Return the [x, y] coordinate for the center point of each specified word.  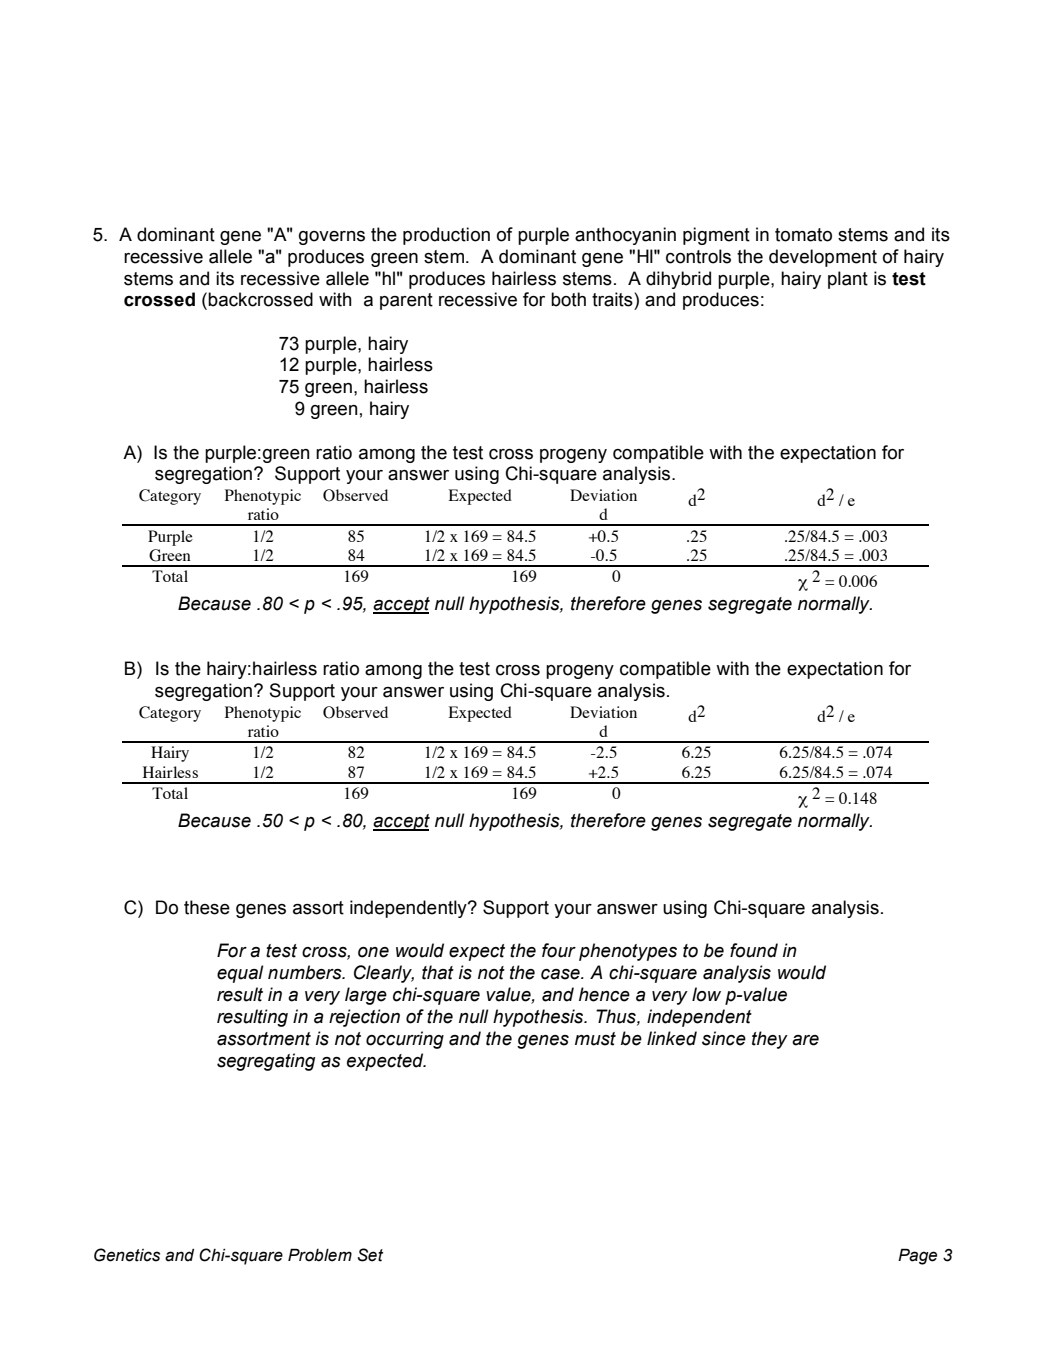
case [561, 974]
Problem [320, 1255]
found [754, 950]
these [207, 907]
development [823, 258]
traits [613, 299]
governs [332, 238]
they [770, 1040]
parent [406, 301]
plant [848, 280]
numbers [306, 972]
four [559, 950]
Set [370, 1255]
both [568, 299]
